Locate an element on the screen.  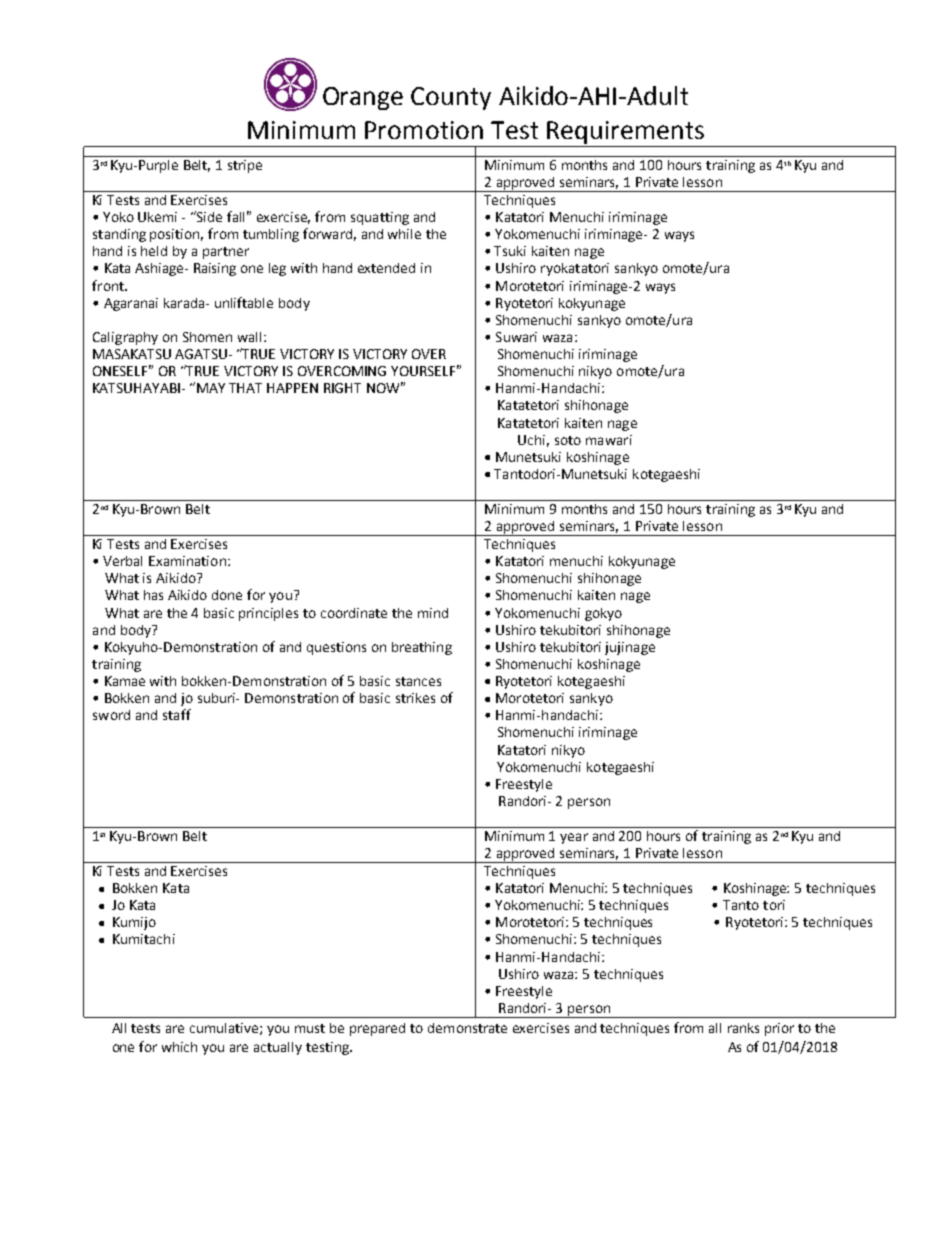
soto is located at coordinates (568, 440).
